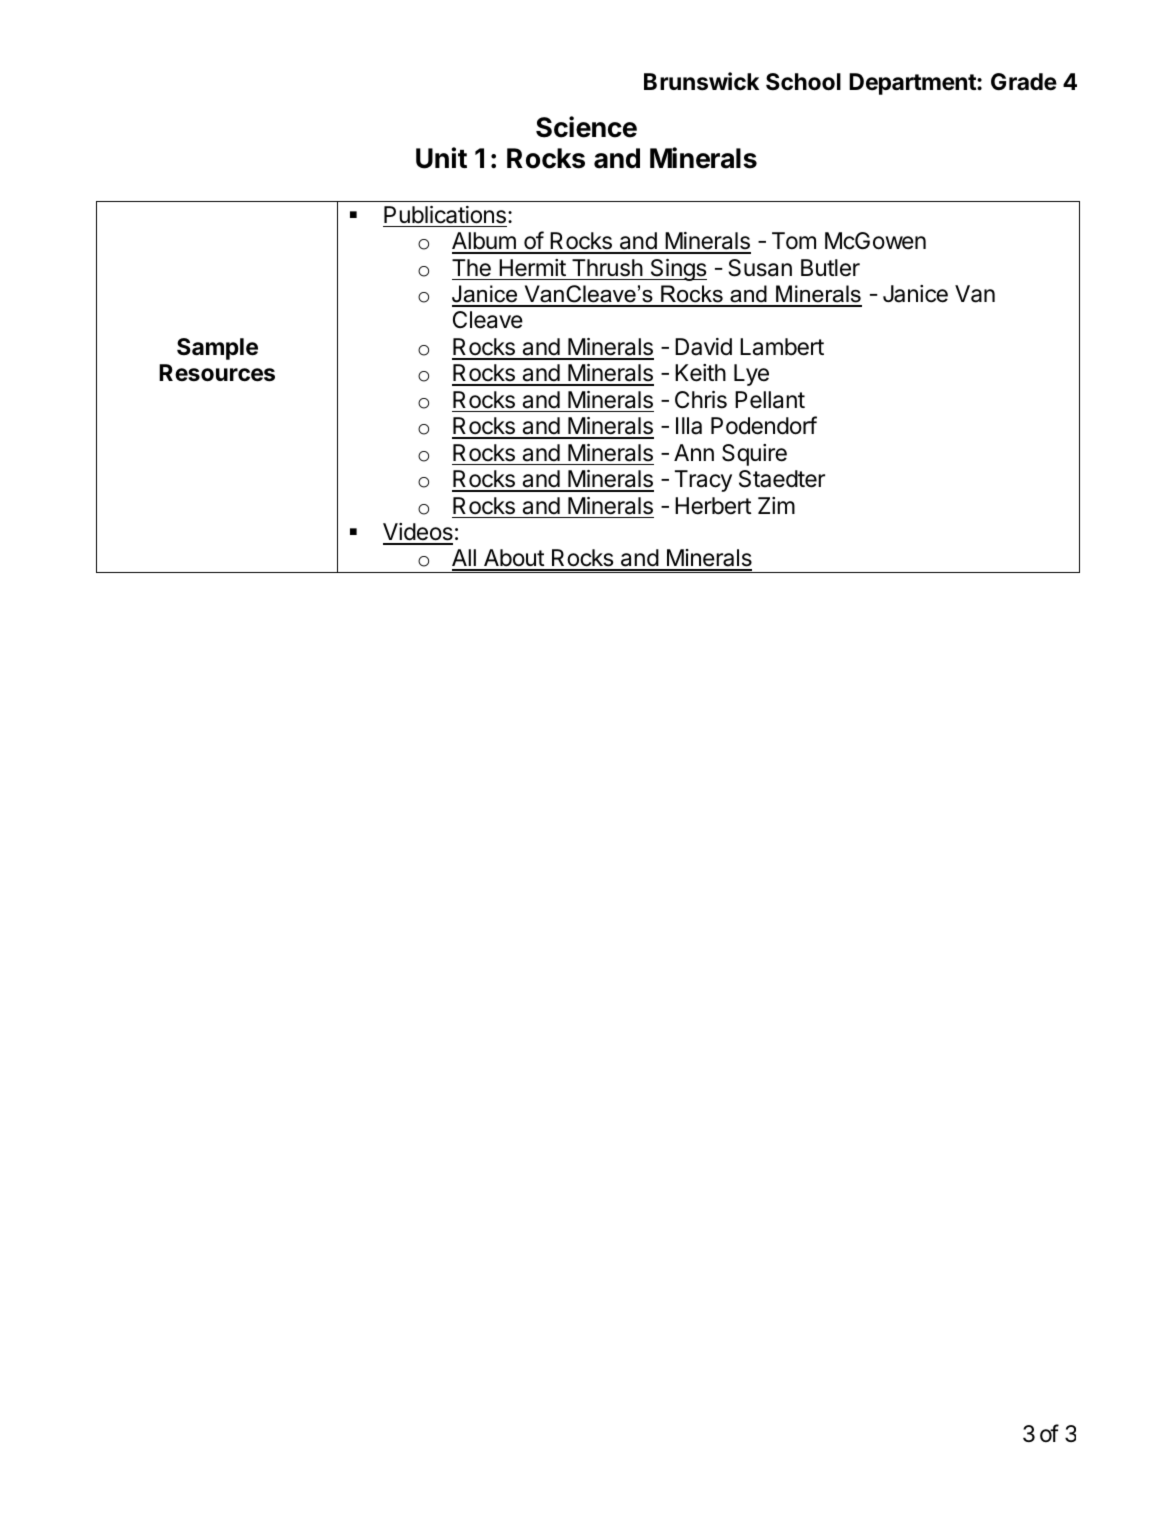 The width and height of the screenshot is (1172, 1517). What do you see at coordinates (441, 158) in the screenshot?
I see `Unit` at bounding box center [441, 158].
